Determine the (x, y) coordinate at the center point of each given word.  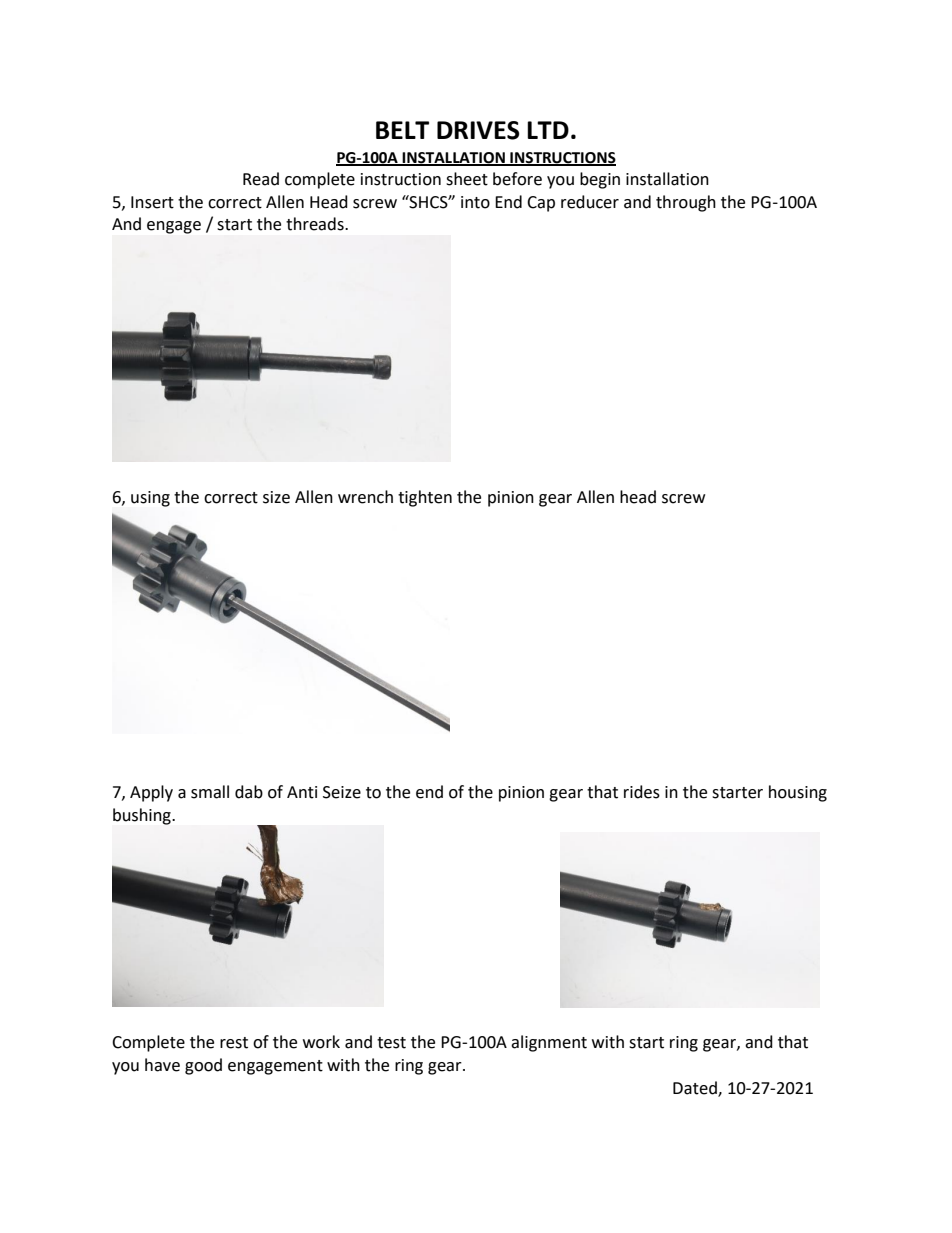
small (210, 792)
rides (642, 792)
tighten (425, 498)
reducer (590, 202)
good (203, 1066)
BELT (402, 130)
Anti (302, 792)
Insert (152, 202)
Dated (696, 1089)
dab (249, 792)
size (276, 497)
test (391, 1043)
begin (600, 180)
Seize (342, 792)
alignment (549, 1043)
